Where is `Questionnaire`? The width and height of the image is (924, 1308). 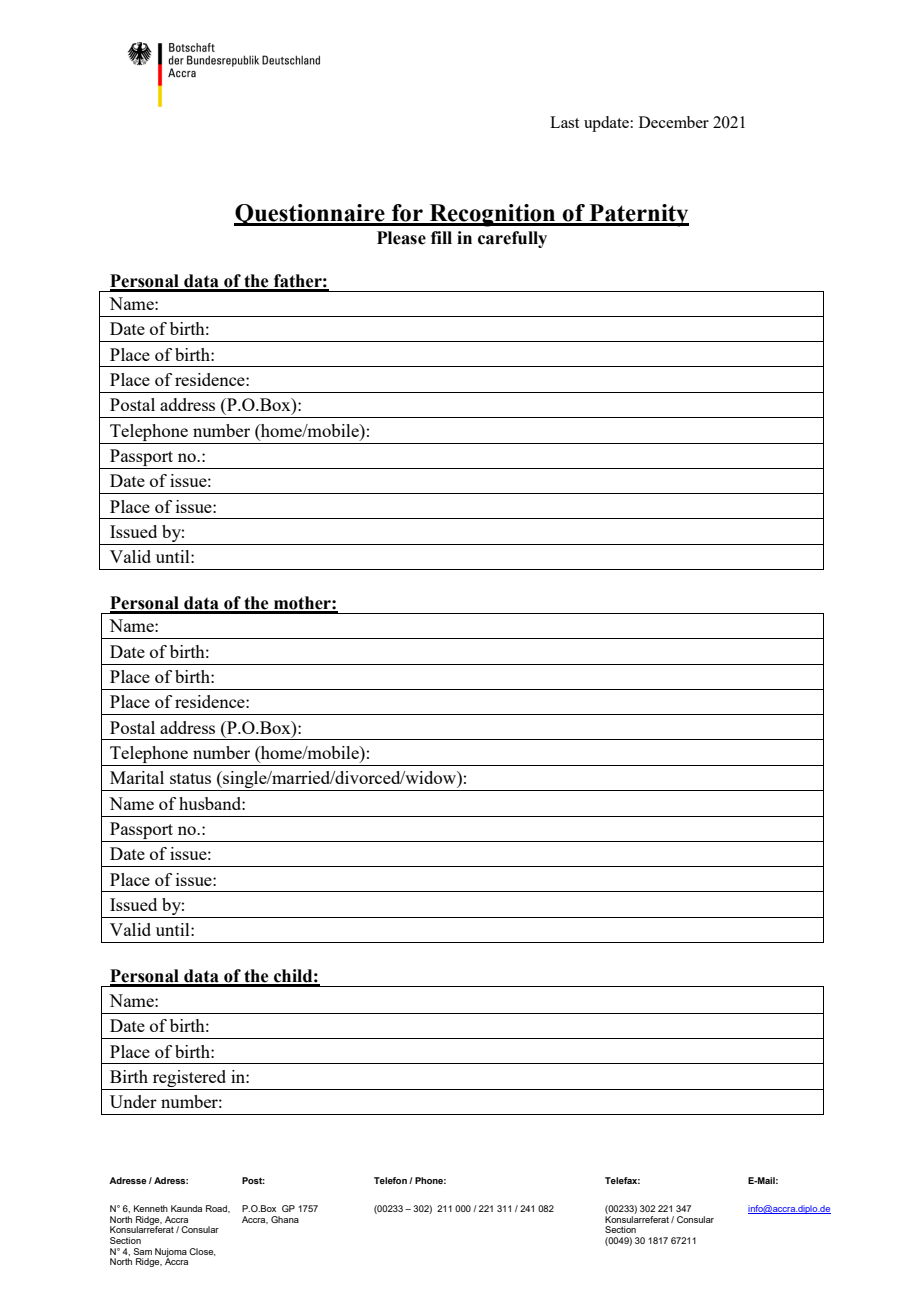 Questionnaire is located at coordinates (310, 215).
